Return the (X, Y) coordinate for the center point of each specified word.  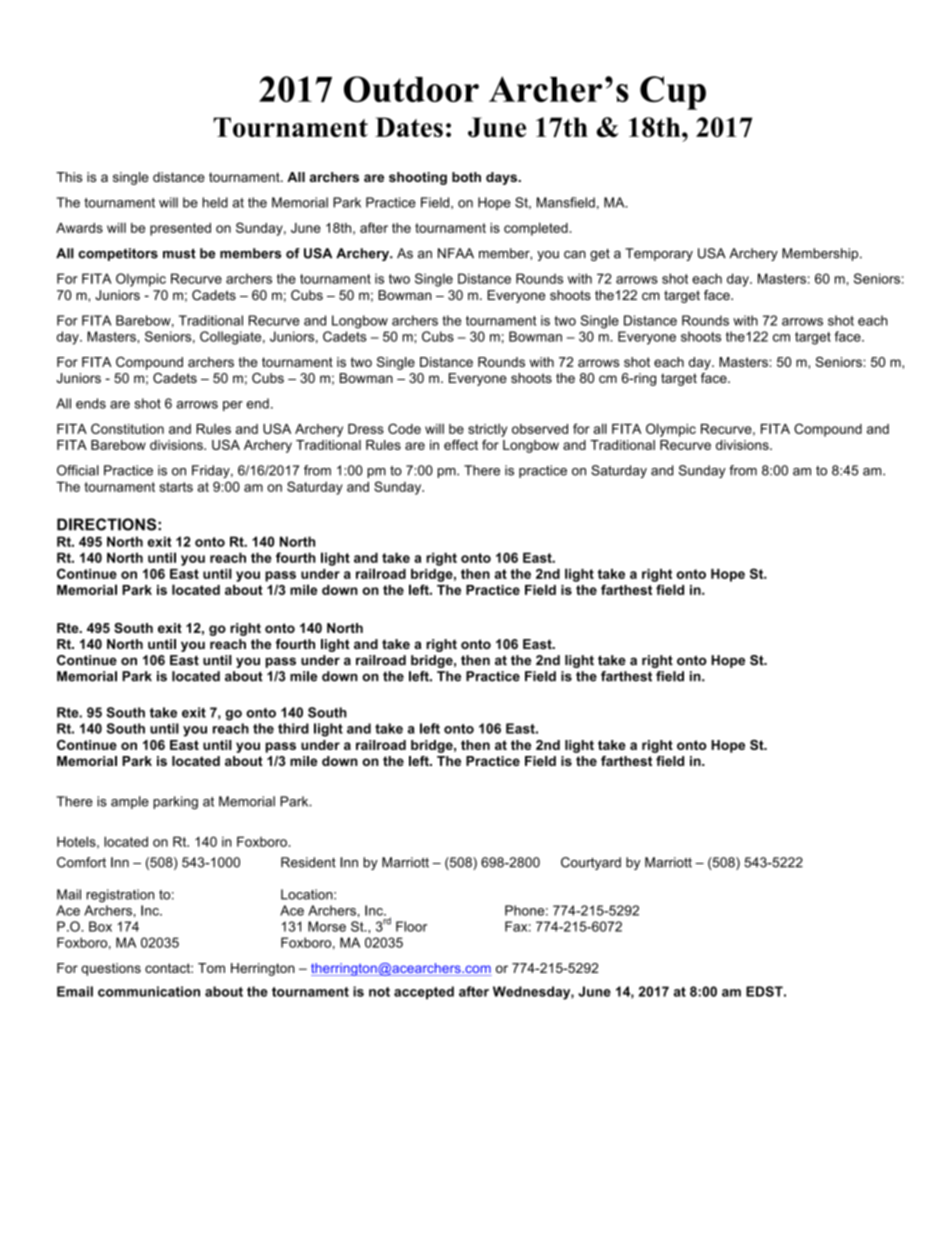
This (69, 177)
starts (176, 487)
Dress (366, 429)
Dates (409, 127)
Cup (673, 93)
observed (540, 429)
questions (111, 969)
